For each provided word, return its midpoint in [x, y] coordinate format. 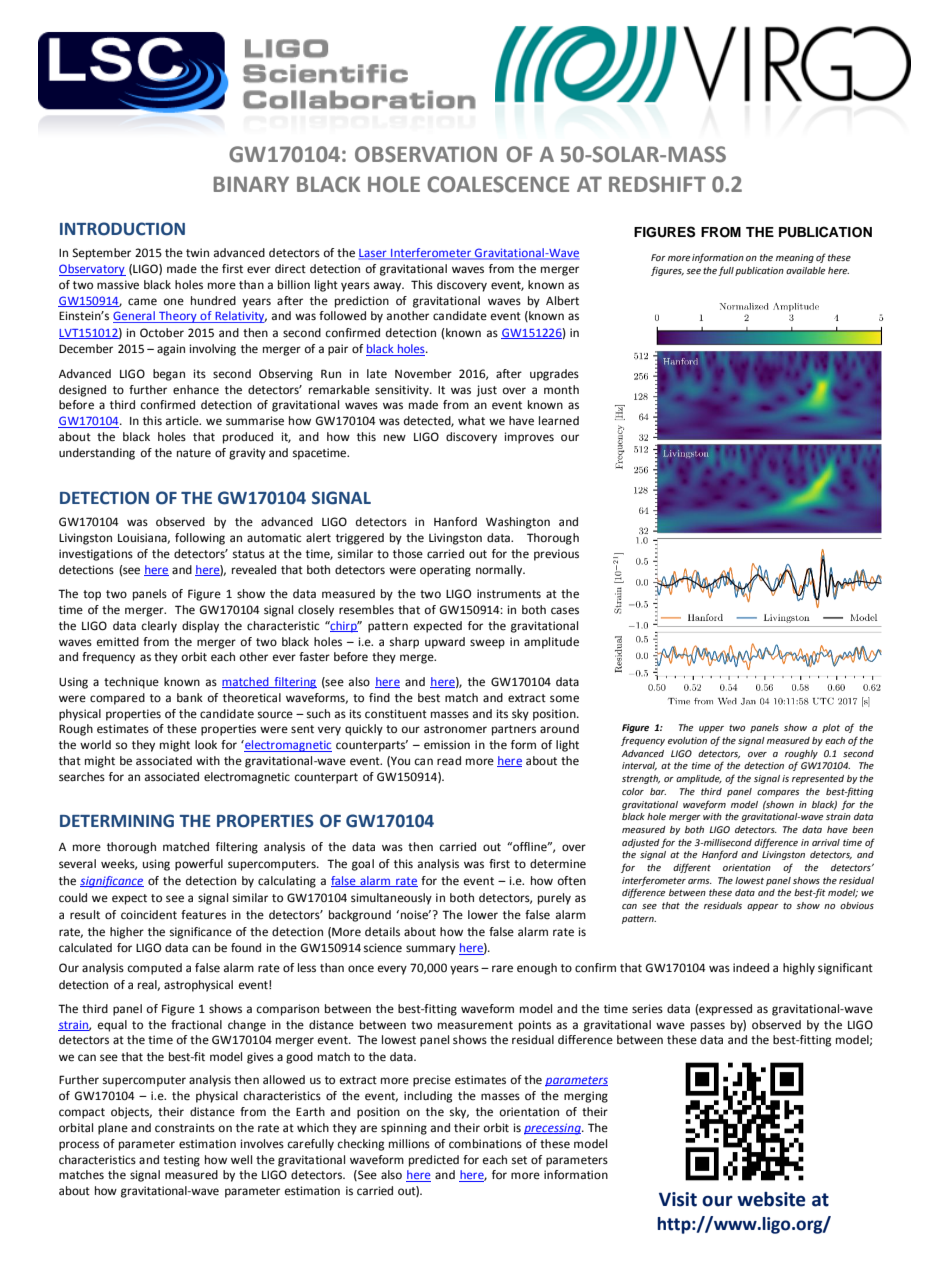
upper [711, 729]
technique [131, 683]
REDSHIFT [657, 184]
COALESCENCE [498, 184]
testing [181, 1161]
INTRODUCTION [122, 229]
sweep [487, 644]
